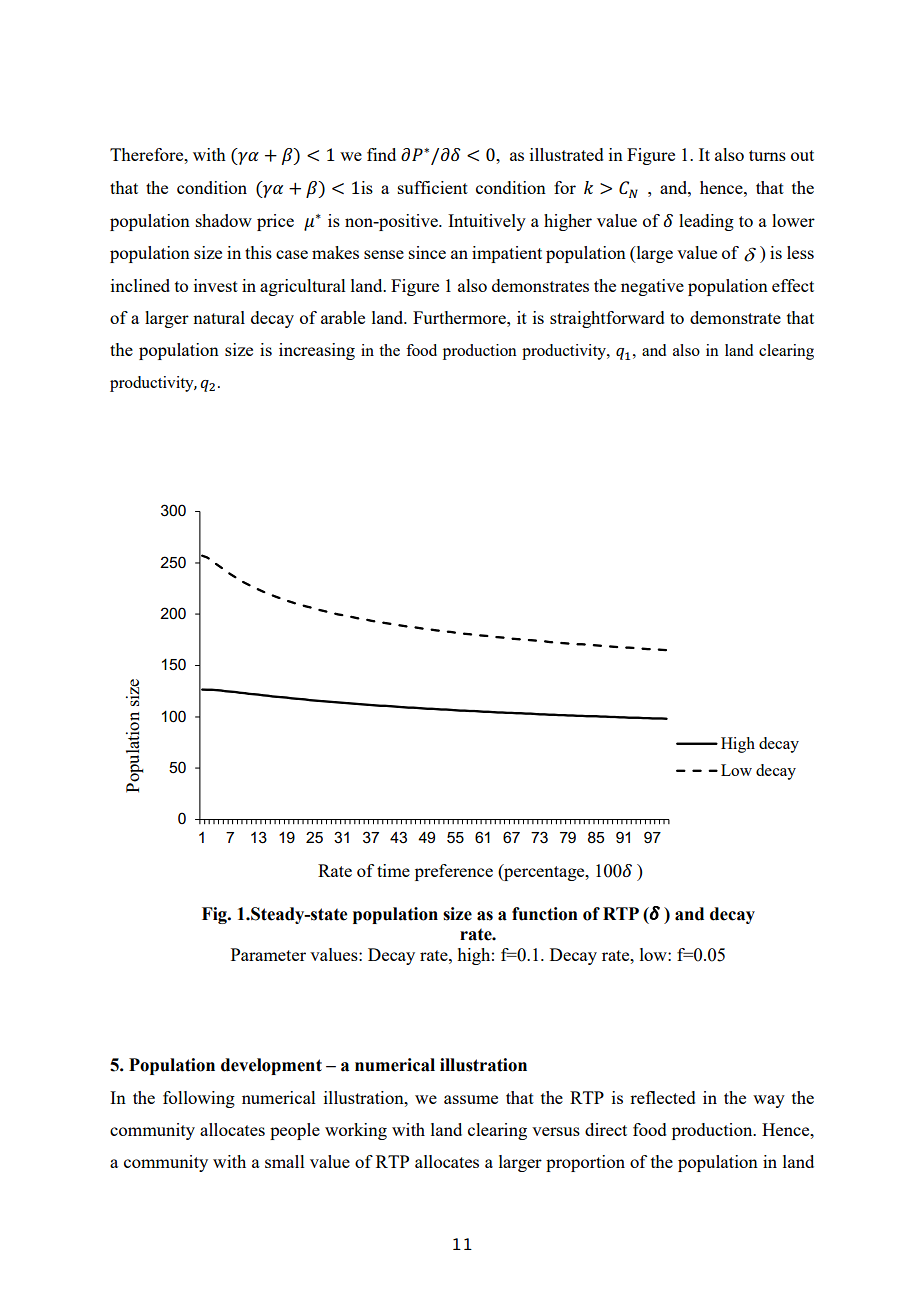 The height and width of the screenshot is (1308, 924). I want to click on following, so click(199, 1099).
